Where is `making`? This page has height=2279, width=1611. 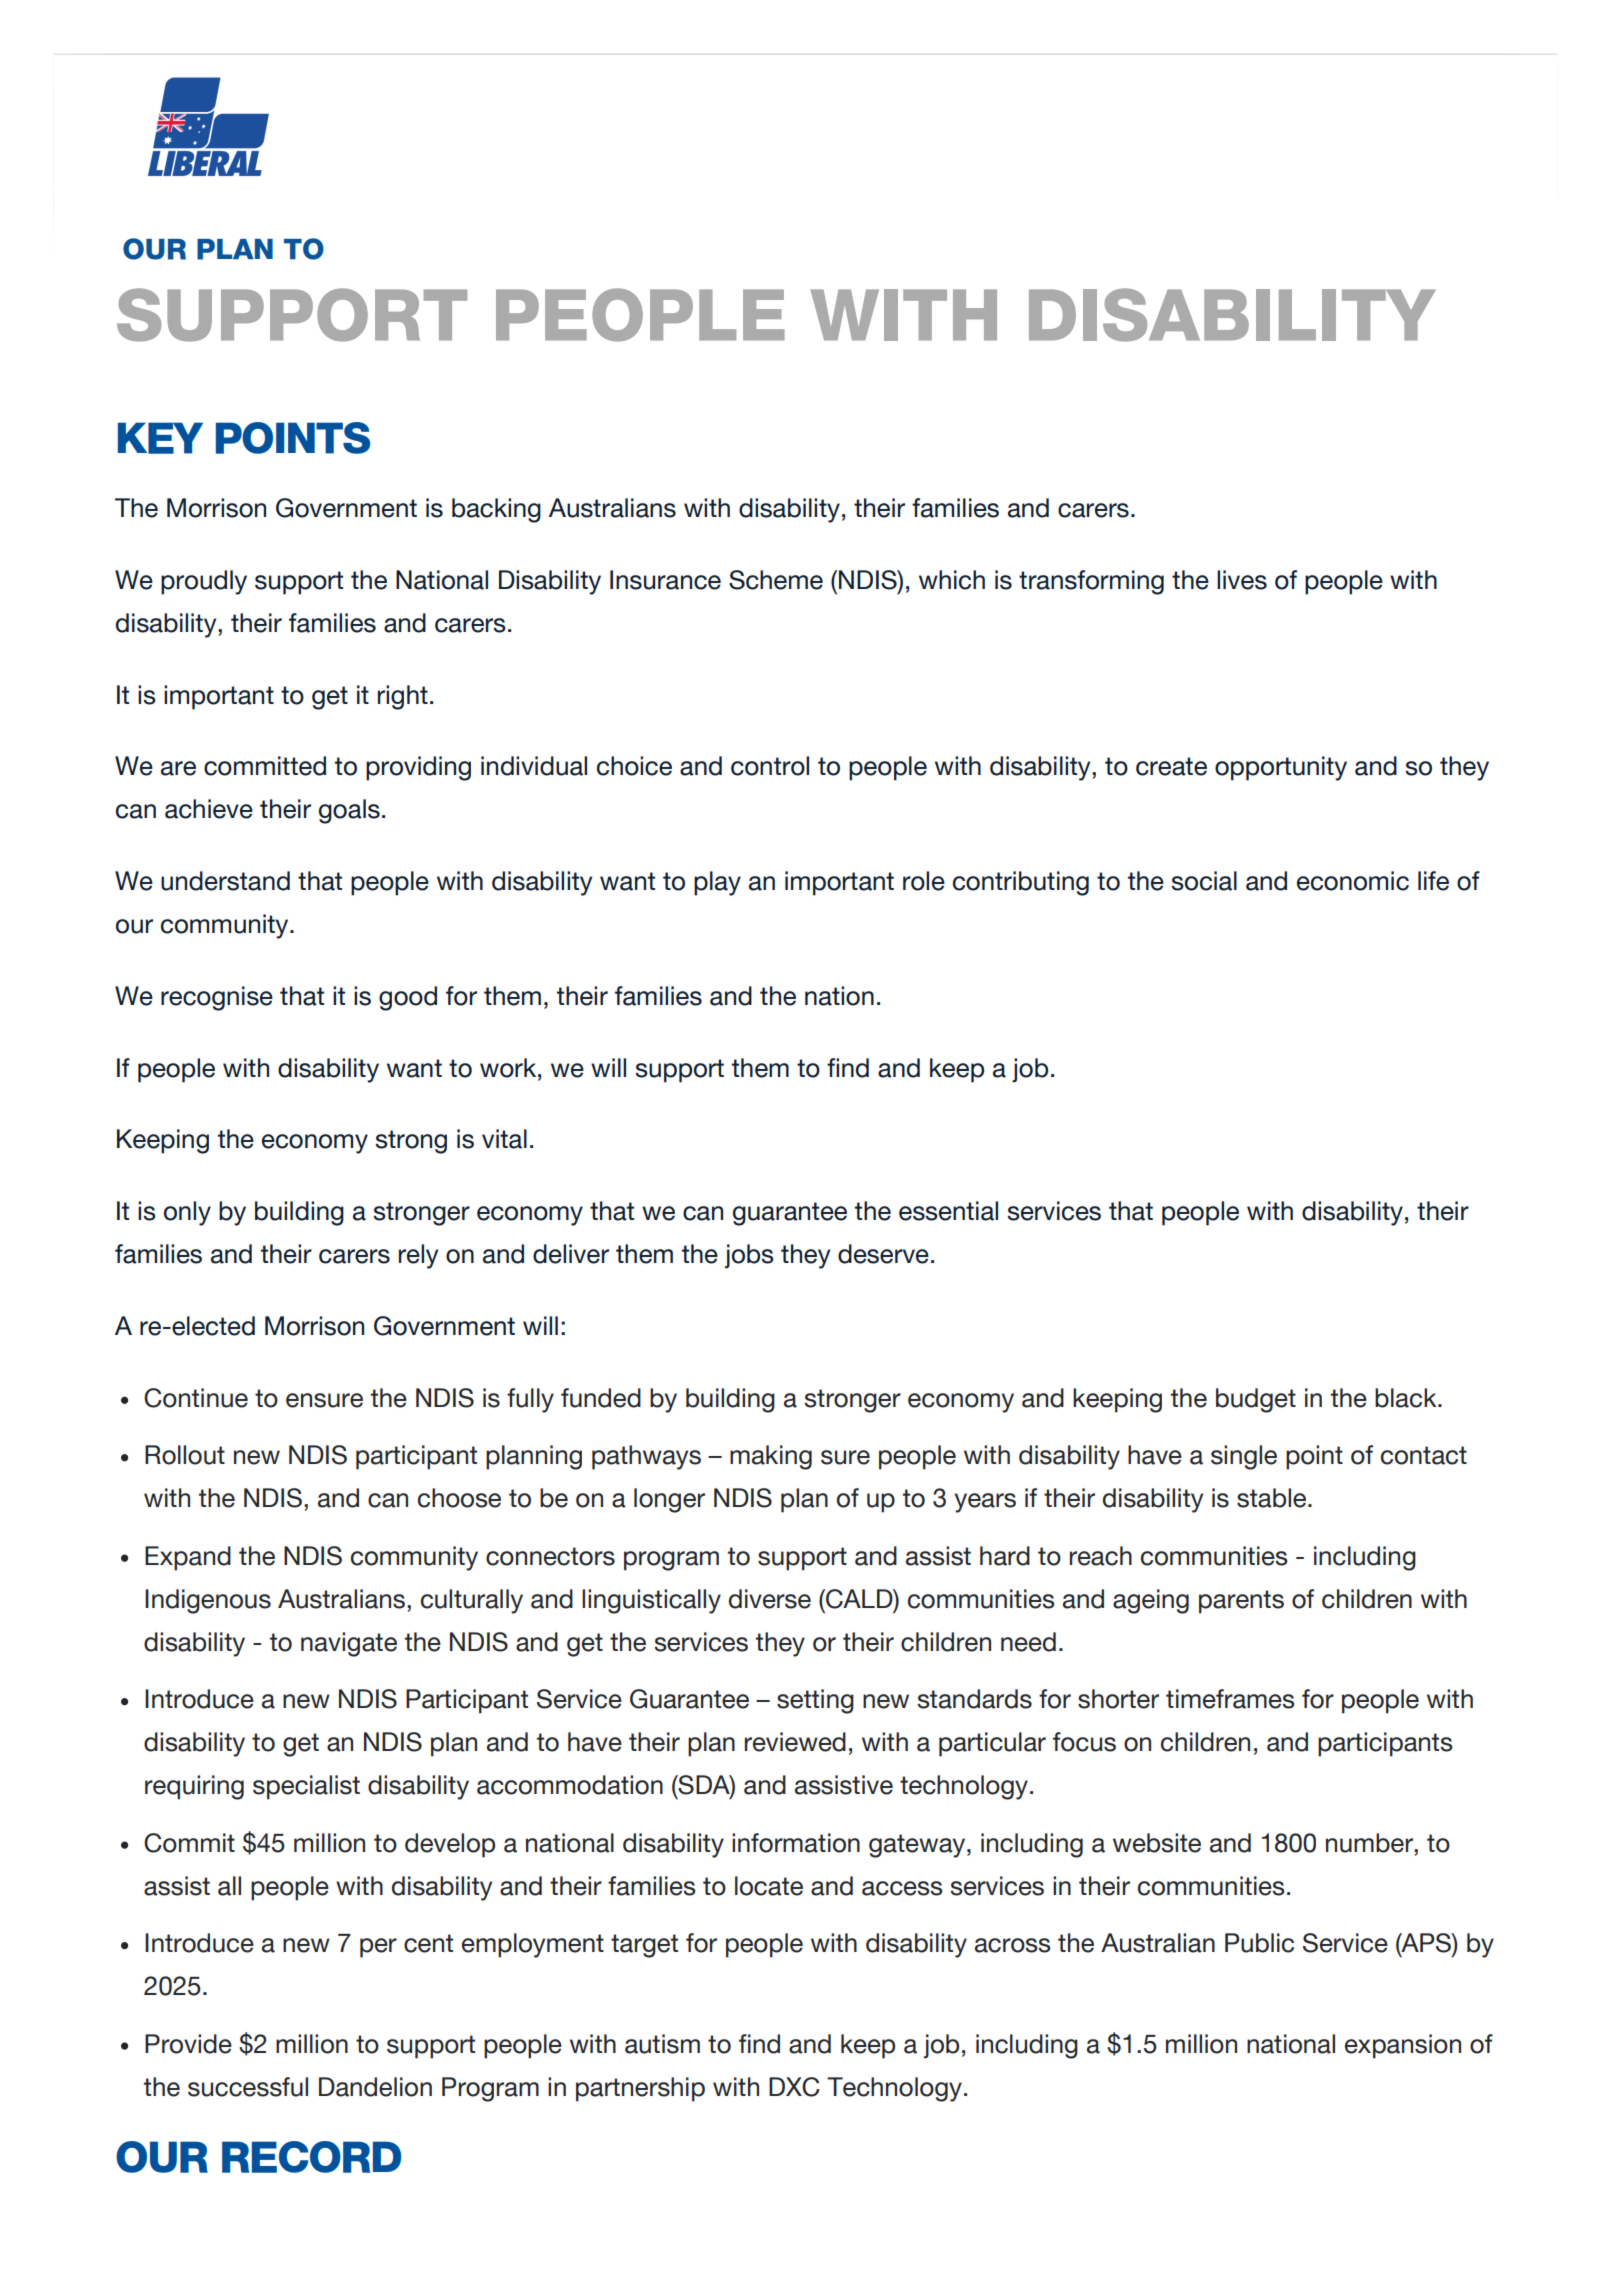 making is located at coordinates (771, 1457).
